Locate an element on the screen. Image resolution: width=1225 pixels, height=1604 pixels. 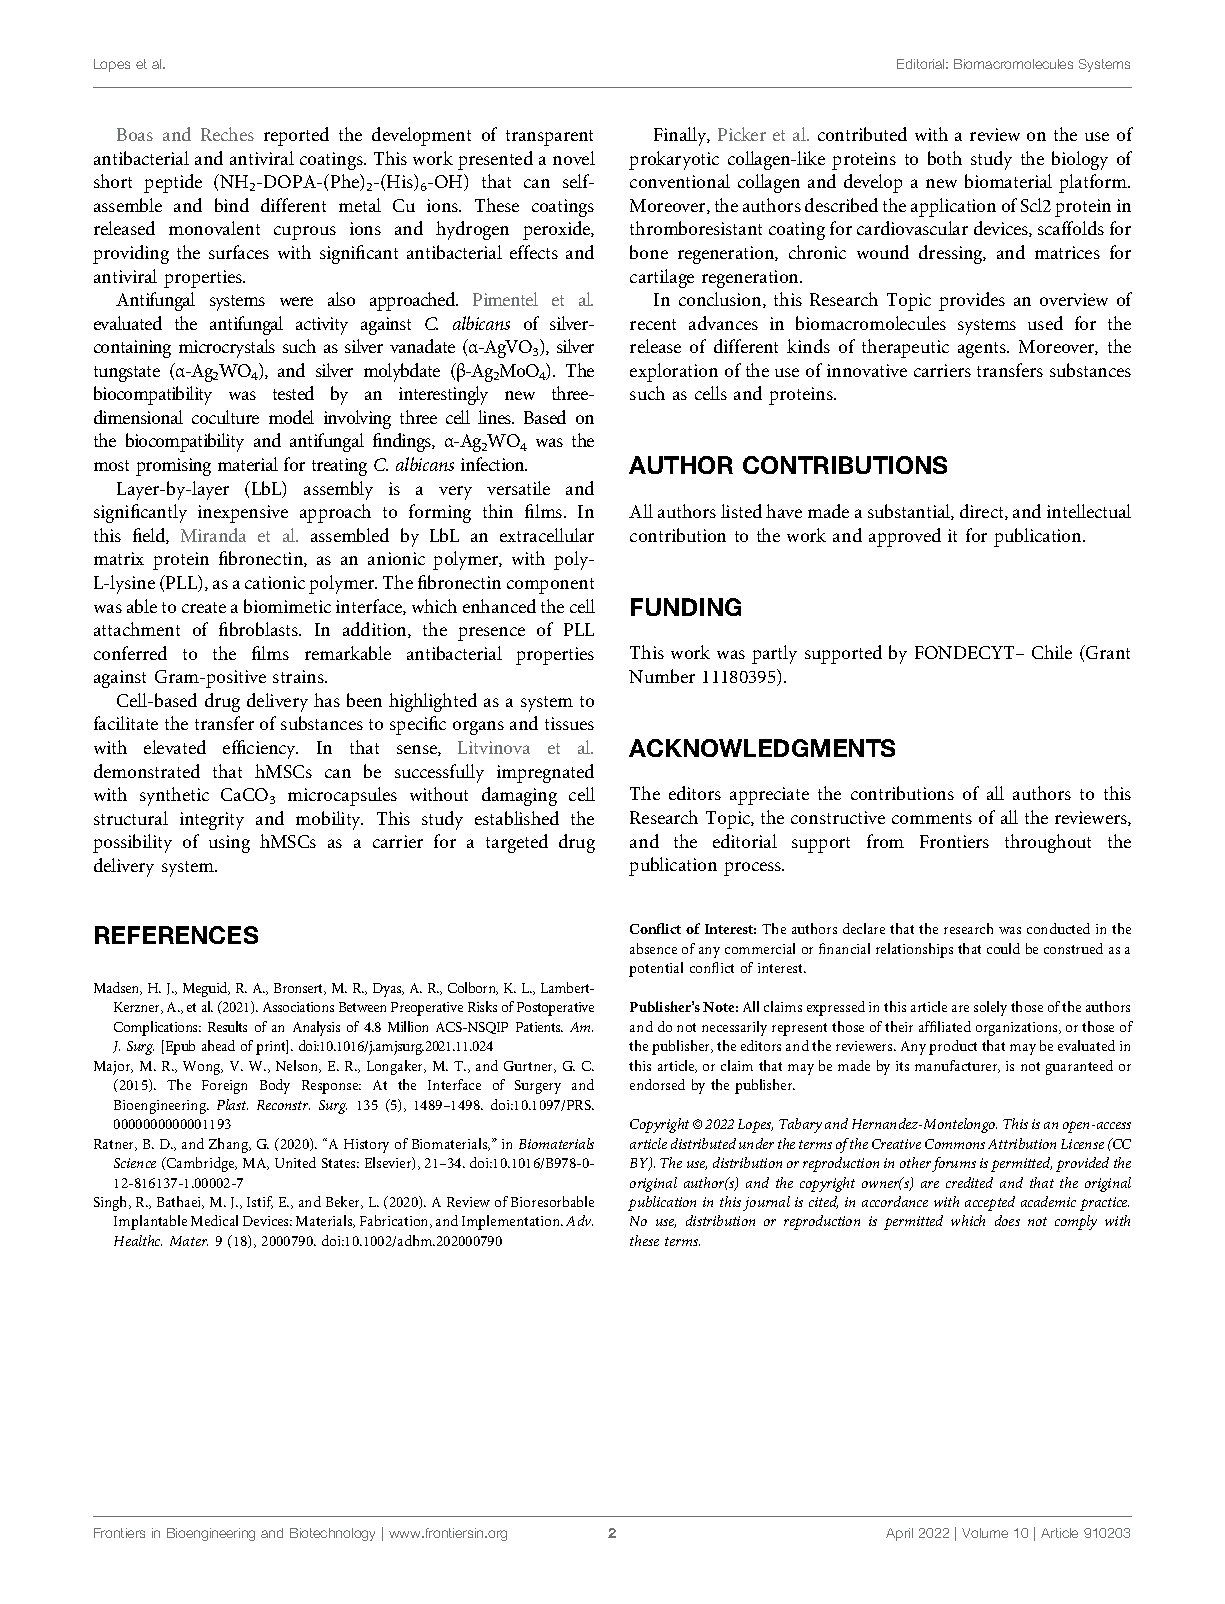
Biotechnology is located at coordinates (332, 1534).
